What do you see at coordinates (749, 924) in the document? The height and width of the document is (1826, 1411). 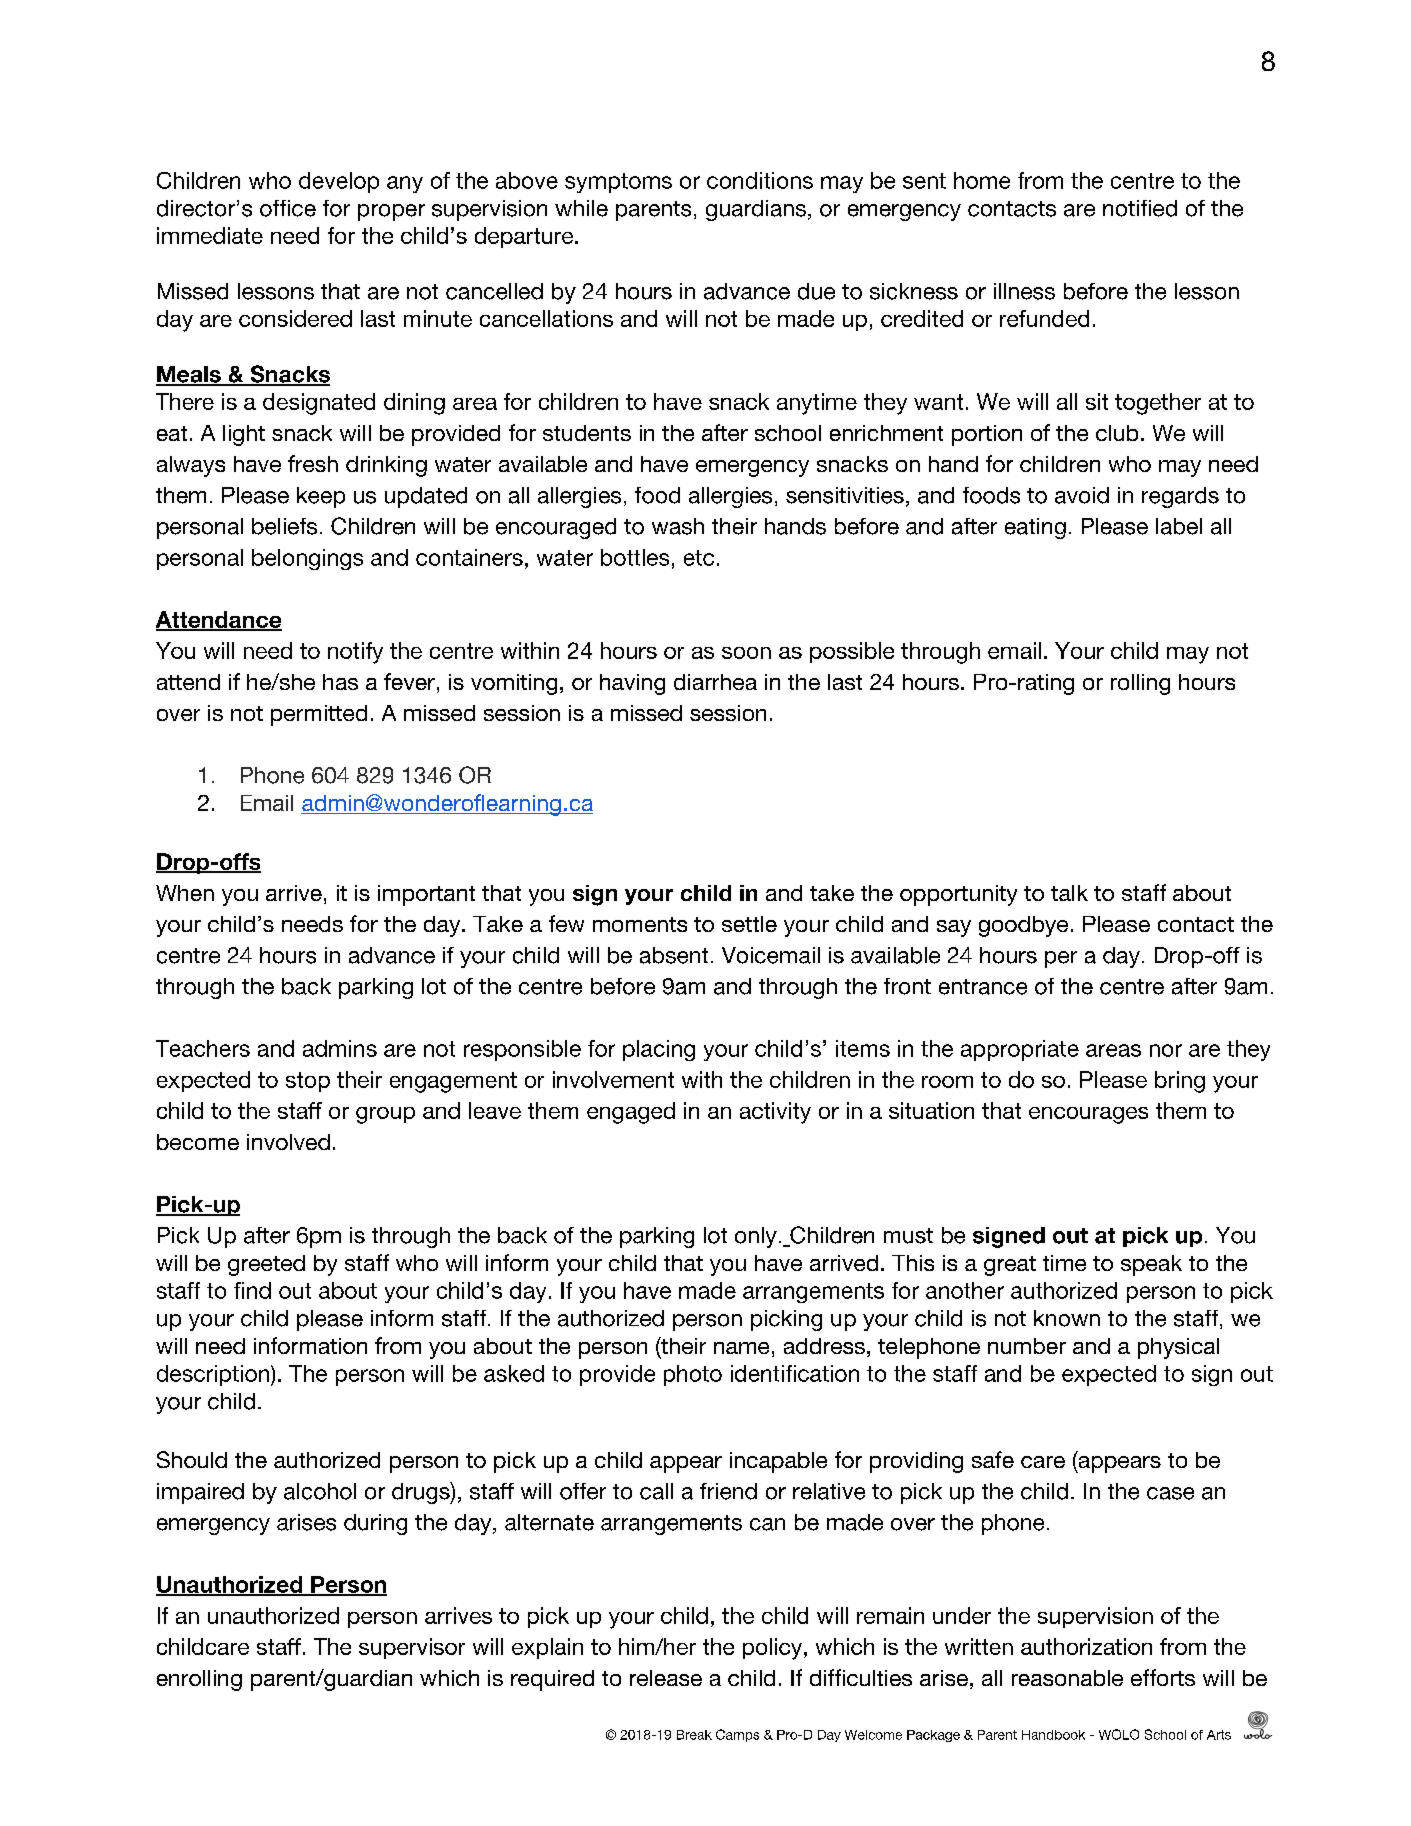 I see `settle` at bounding box center [749, 924].
